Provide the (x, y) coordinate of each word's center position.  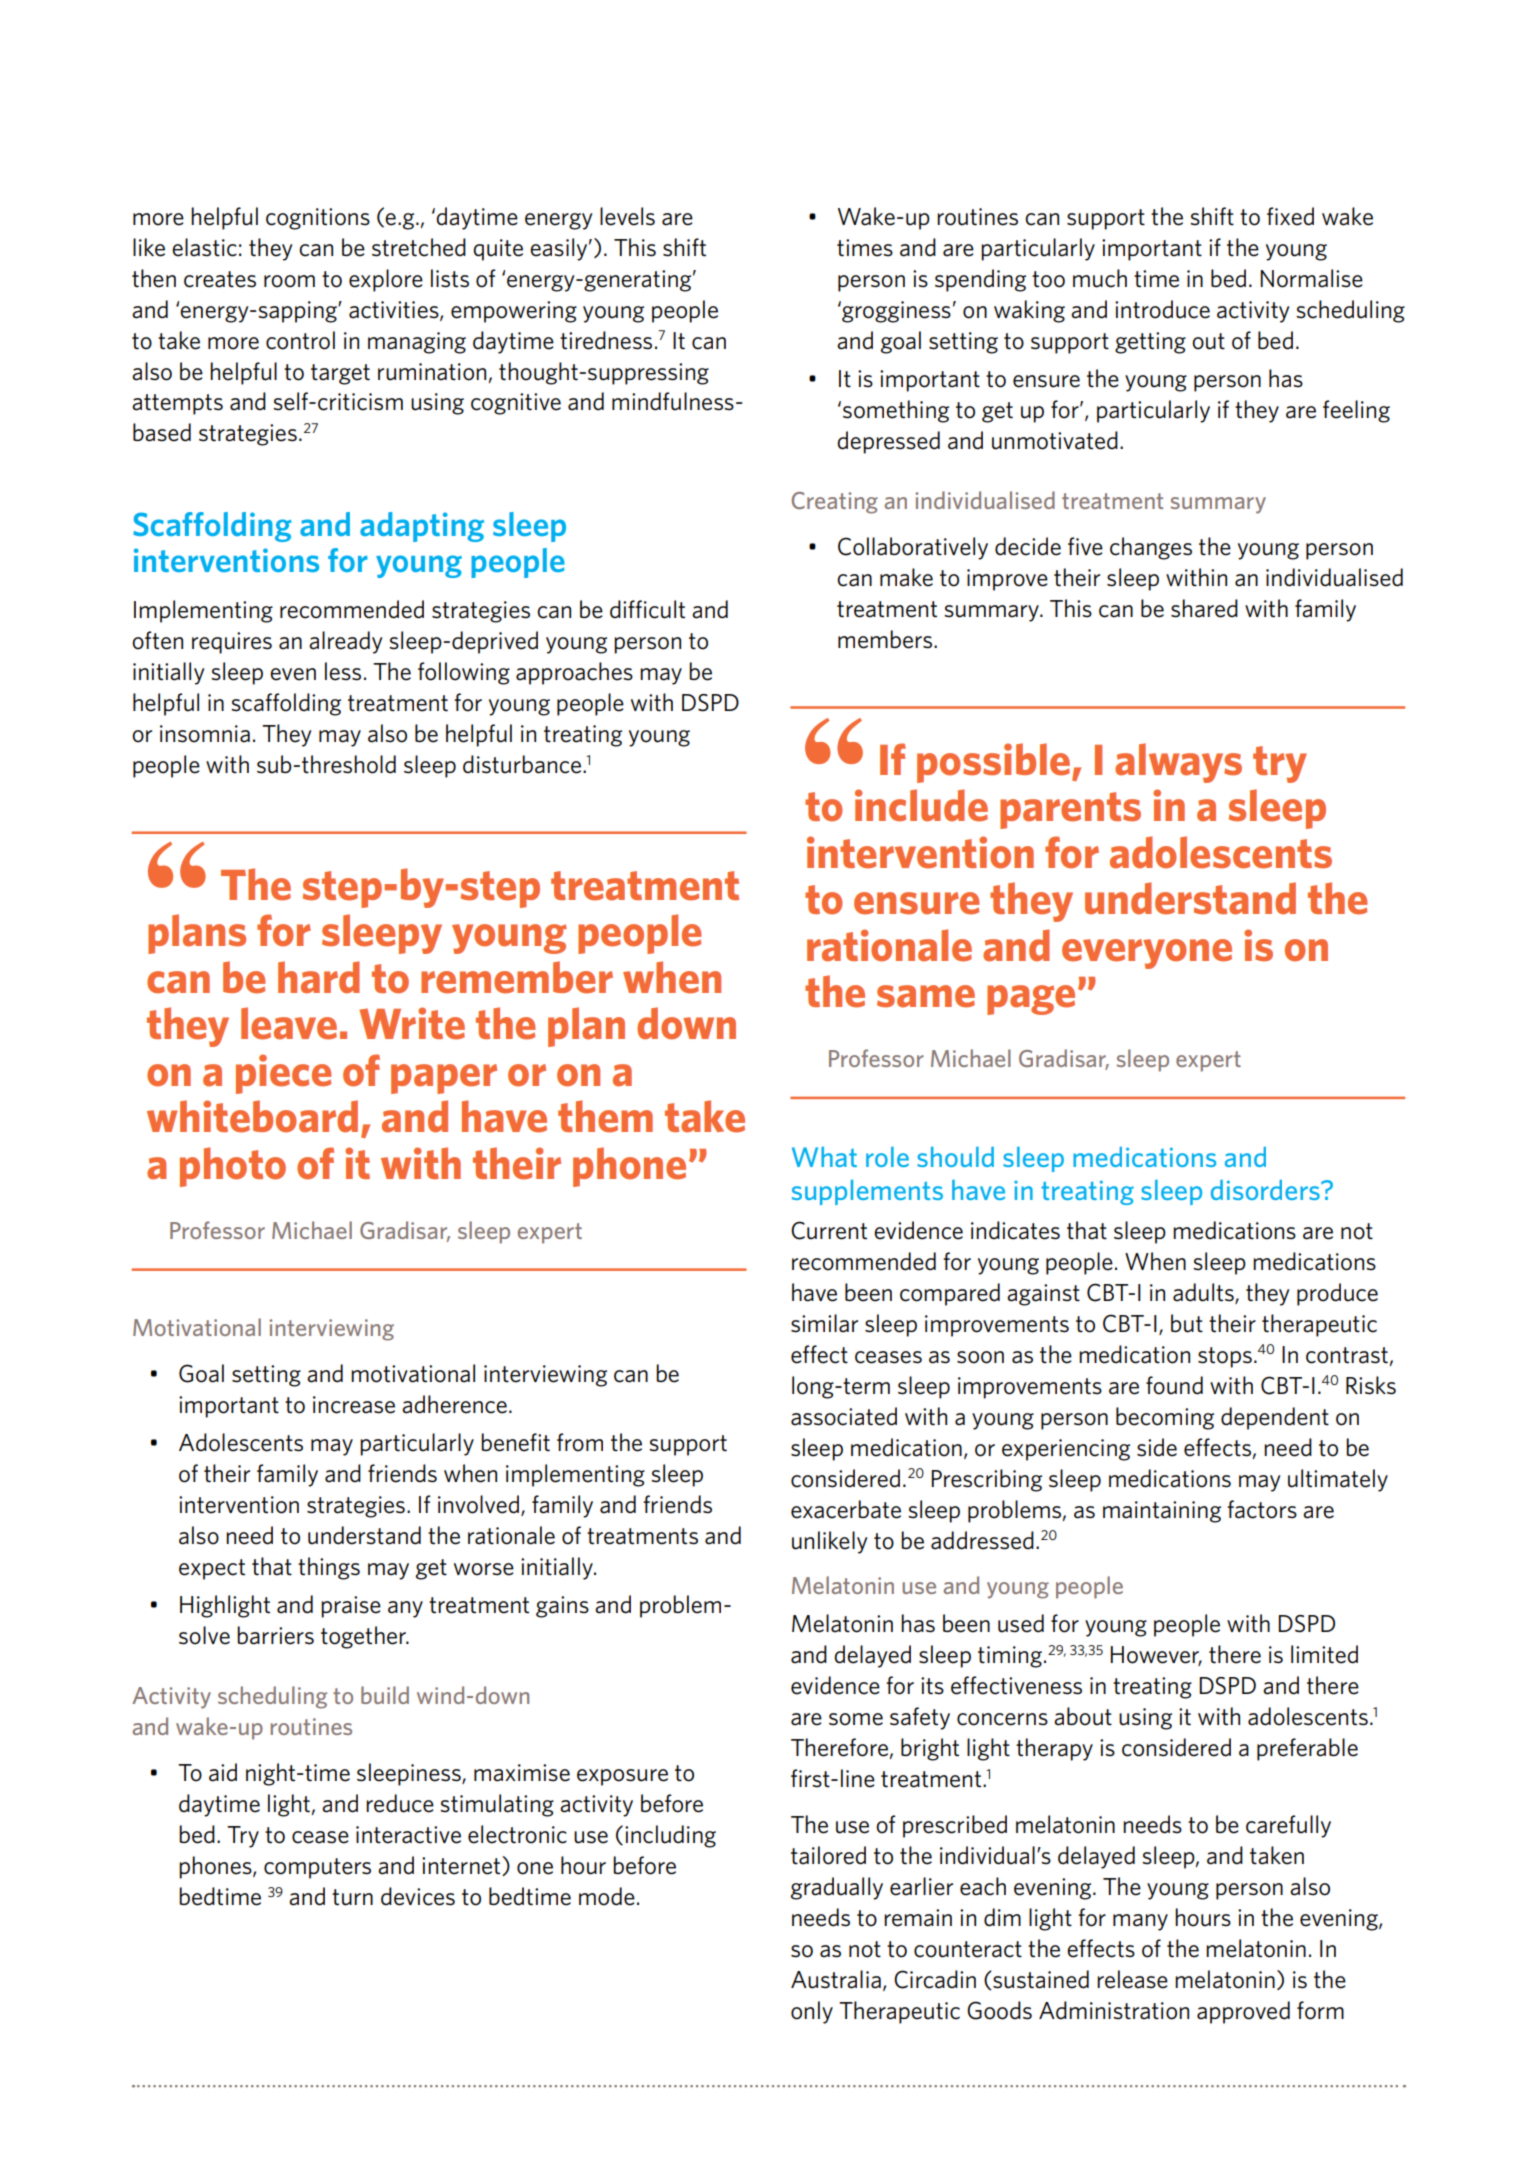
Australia (836, 1979)
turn (352, 1897)
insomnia (205, 734)
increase (354, 1405)
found (1174, 1385)
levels (627, 216)
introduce (1162, 309)
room (289, 281)
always (1178, 763)
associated (844, 1416)
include (921, 805)
